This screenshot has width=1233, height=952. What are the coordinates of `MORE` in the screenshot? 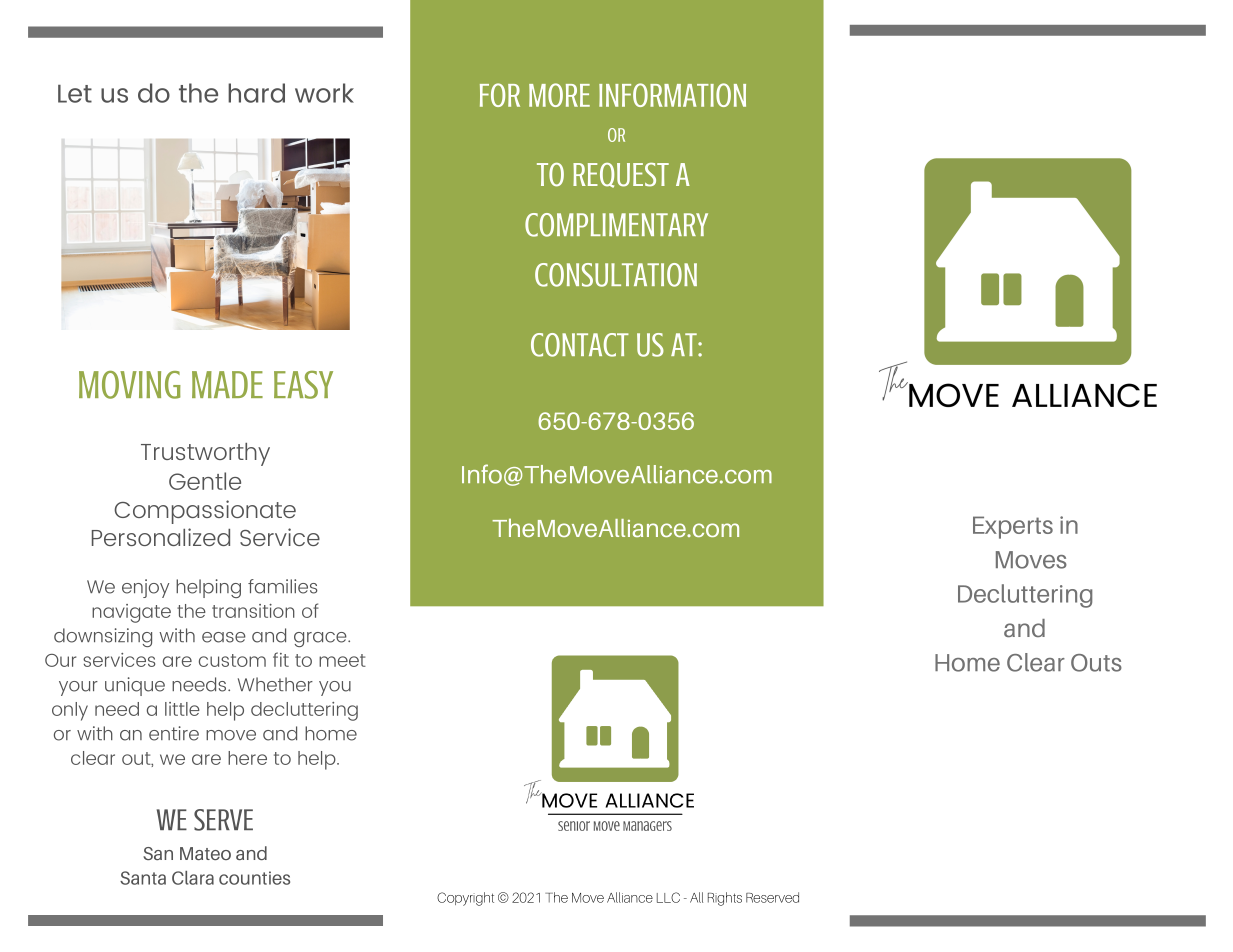 It's located at (559, 95).
